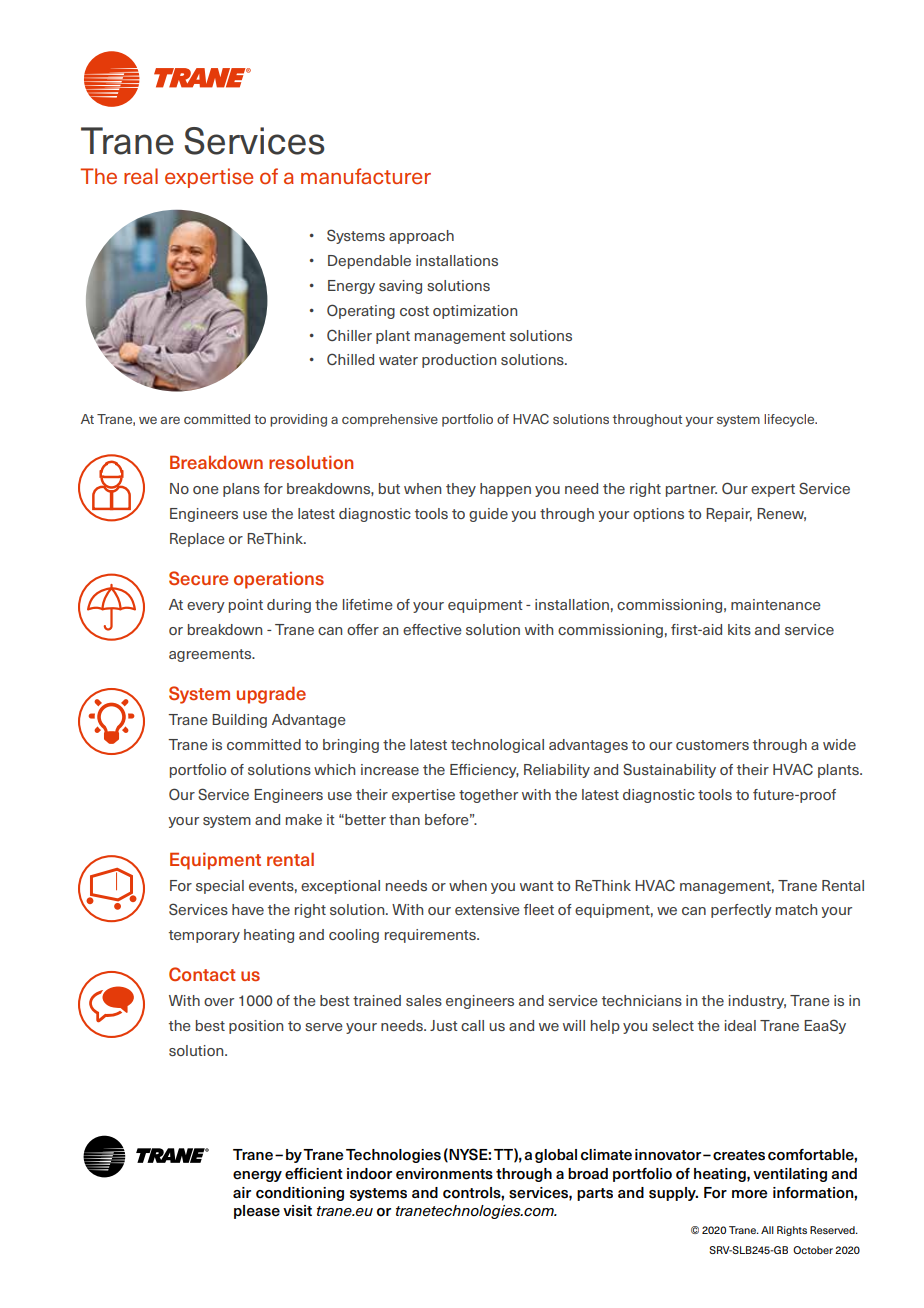  What do you see at coordinates (757, 1002) in the screenshot?
I see `industry` at bounding box center [757, 1002].
